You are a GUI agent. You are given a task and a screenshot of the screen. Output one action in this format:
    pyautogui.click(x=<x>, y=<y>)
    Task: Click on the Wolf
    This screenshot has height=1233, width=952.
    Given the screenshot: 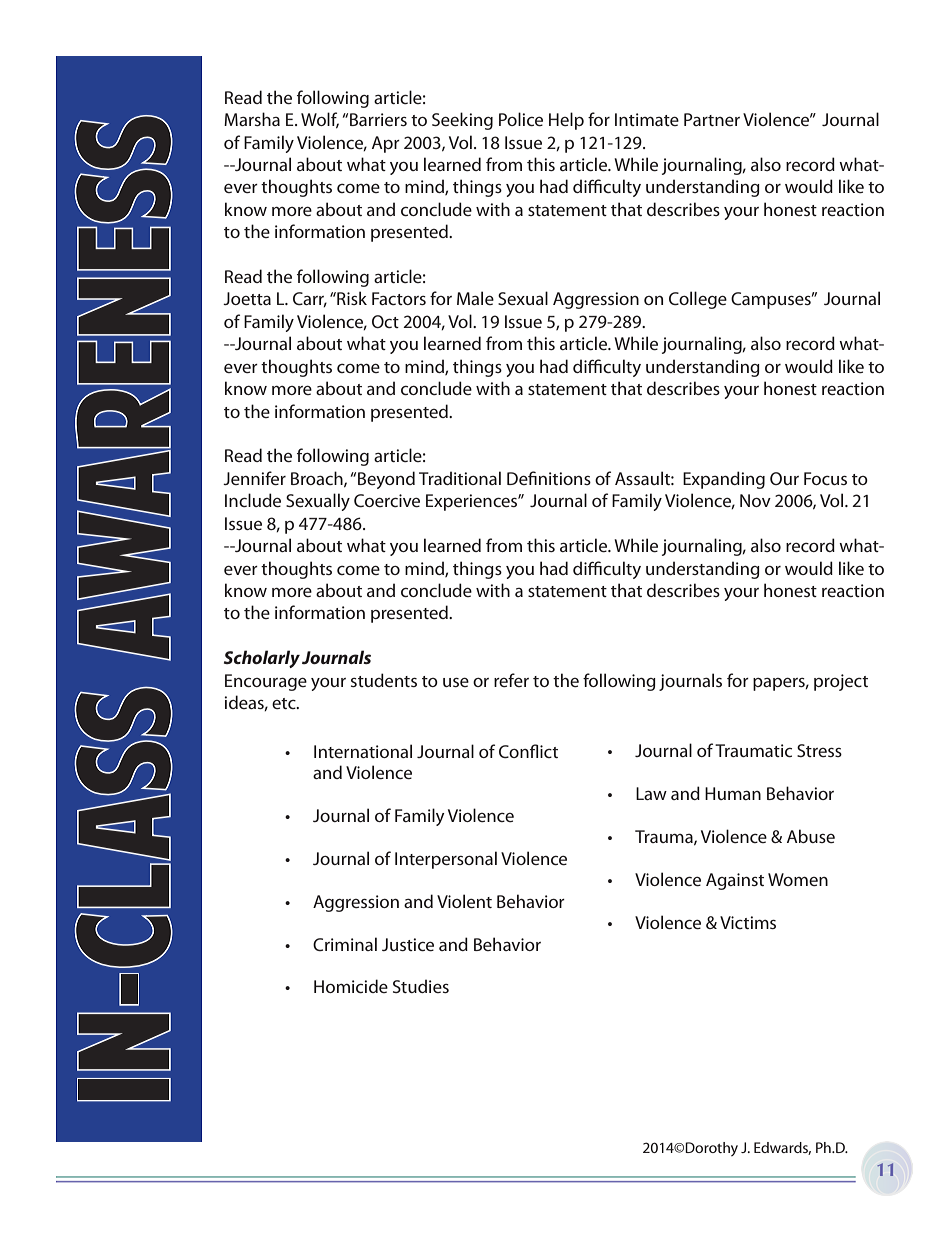 What is the action you would take?
    pyautogui.click(x=320, y=120)
